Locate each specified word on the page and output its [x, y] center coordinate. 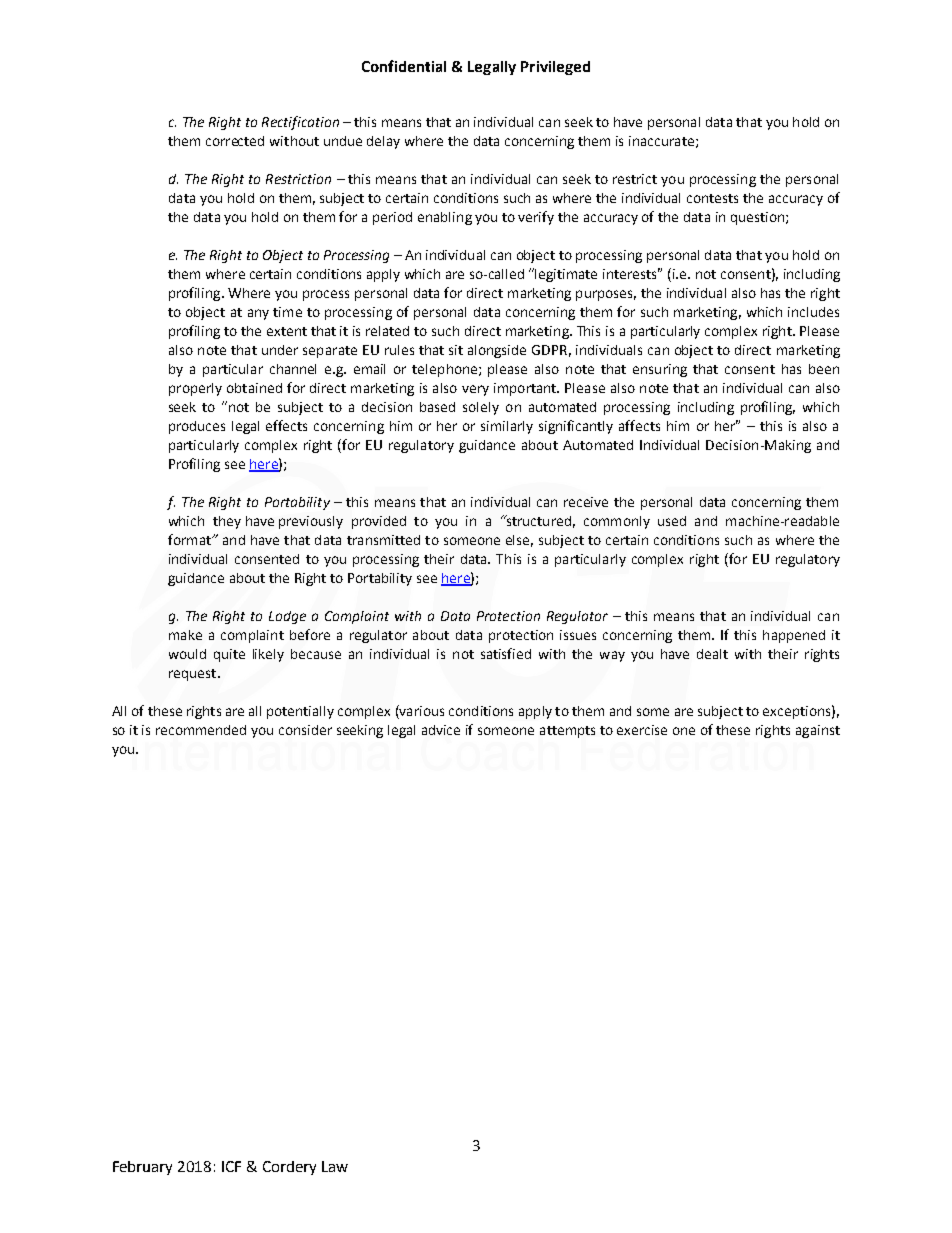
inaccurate [661, 141]
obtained [254, 388]
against [818, 731]
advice [441, 730]
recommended [201, 730]
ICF [231, 1166]
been [824, 369]
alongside [497, 351]
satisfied [506, 653]
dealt [712, 654]
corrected [235, 141]
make [185, 635]
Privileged [555, 68]
